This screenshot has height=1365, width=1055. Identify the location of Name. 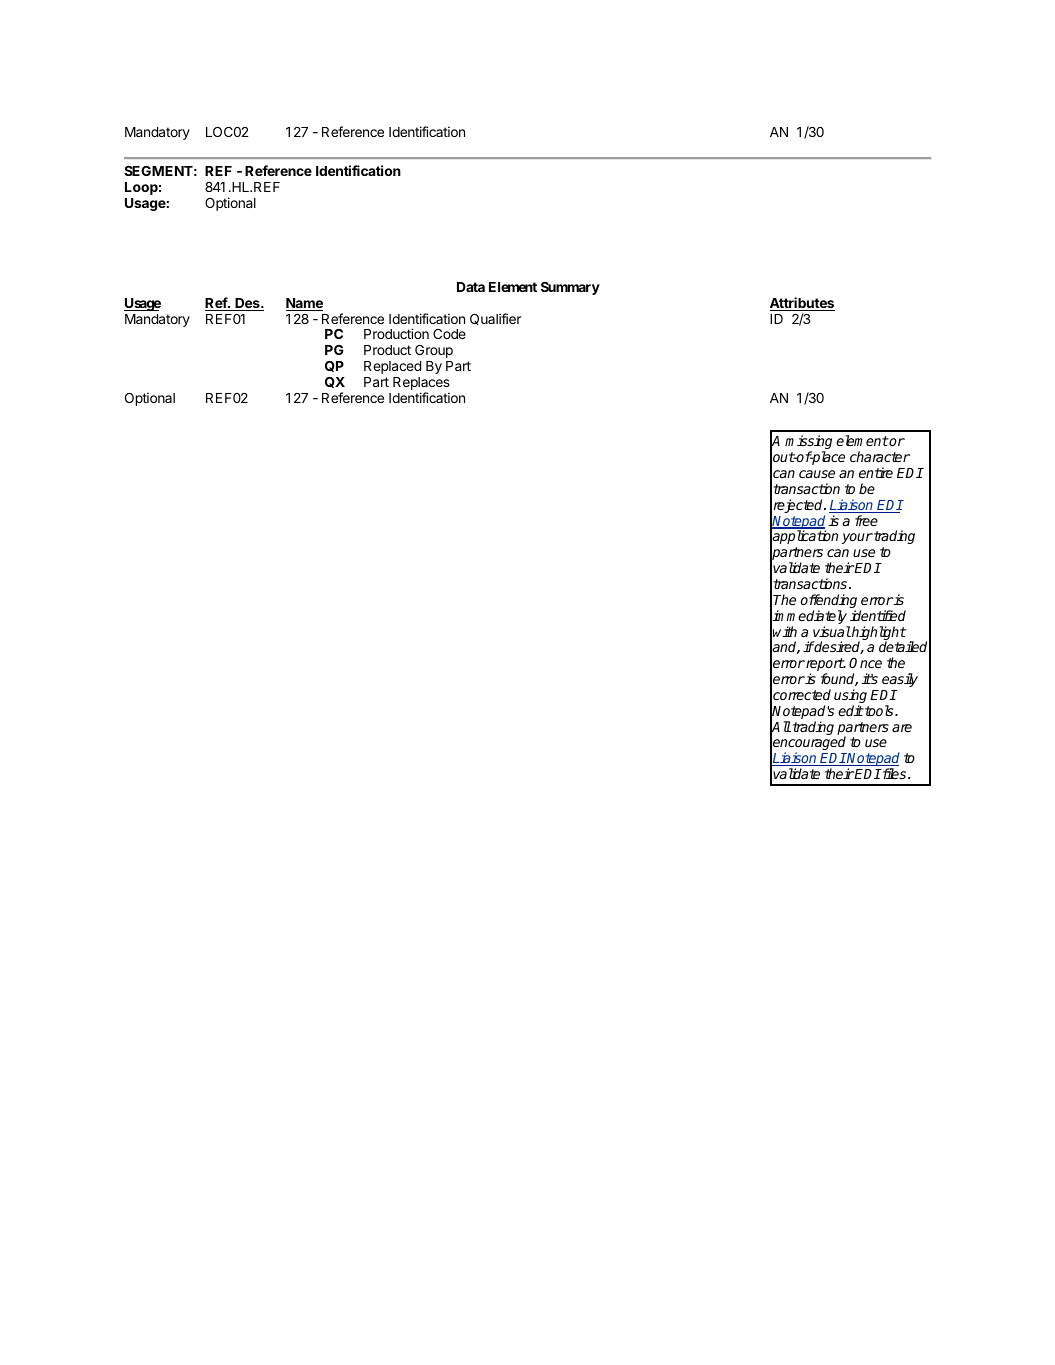
(304, 304).
